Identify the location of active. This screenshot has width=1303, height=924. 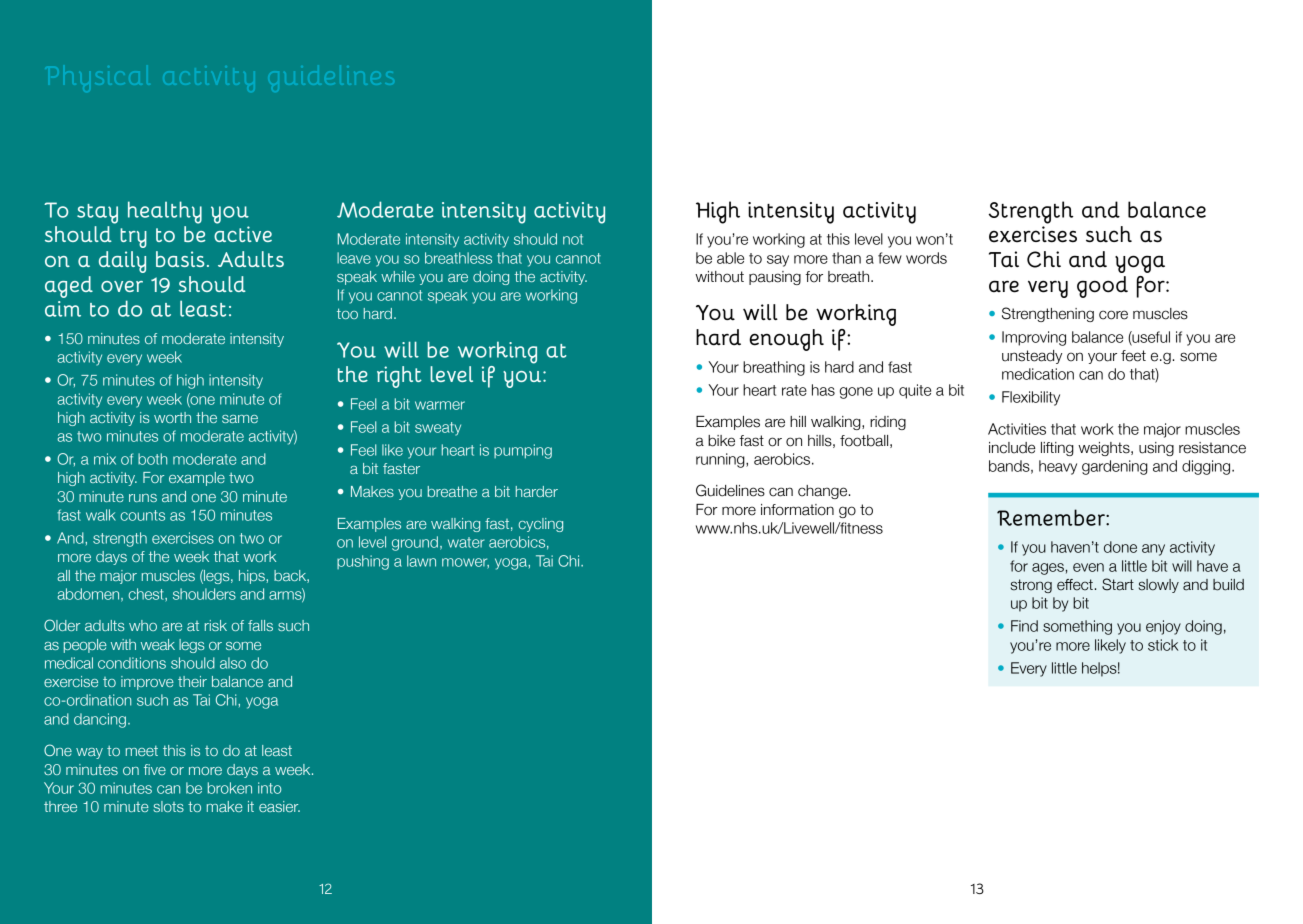
(243, 234).
